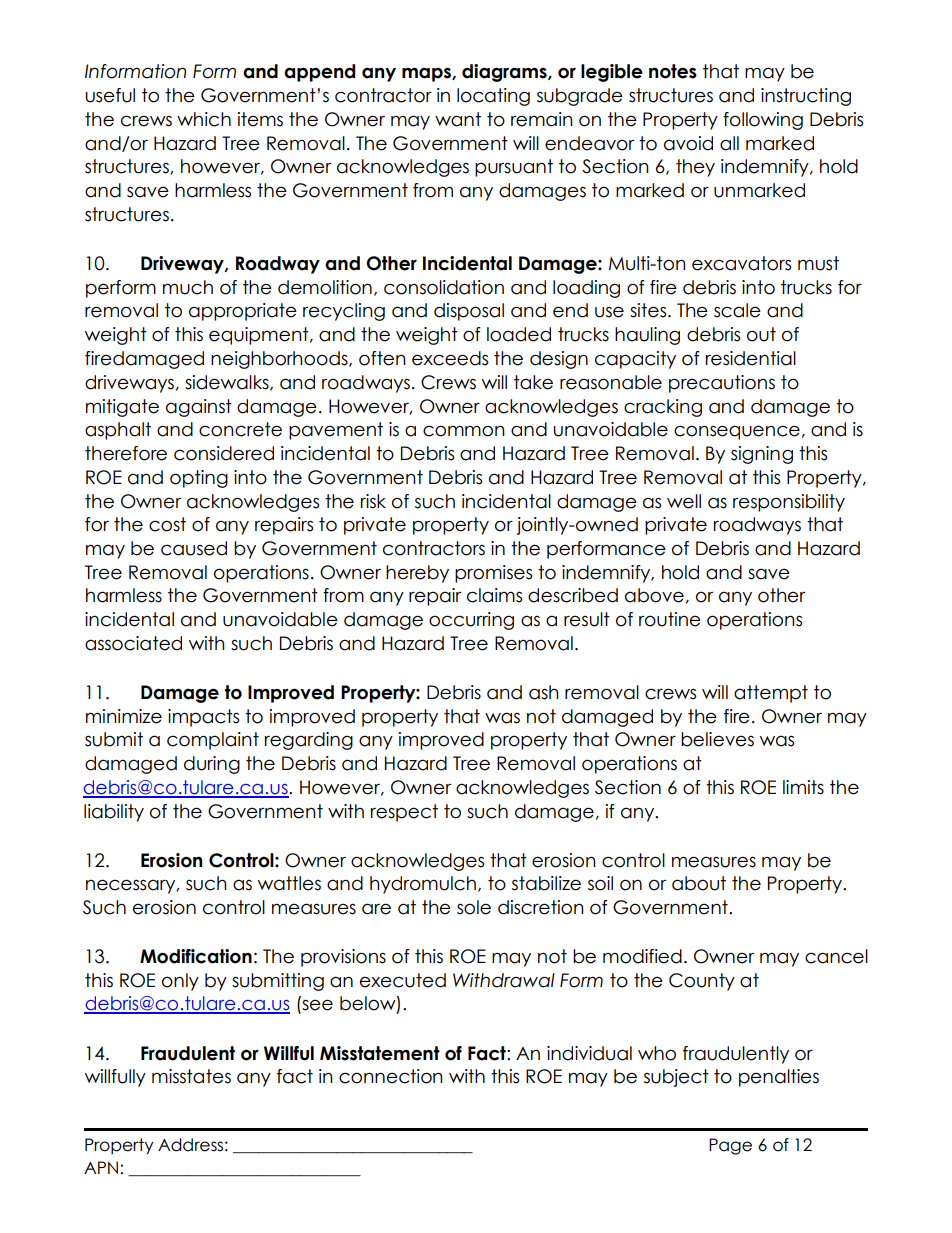 Image resolution: width=952 pixels, height=1233 pixels. Describe the element at coordinates (101, 1167) in the image. I see `APN` at that location.
